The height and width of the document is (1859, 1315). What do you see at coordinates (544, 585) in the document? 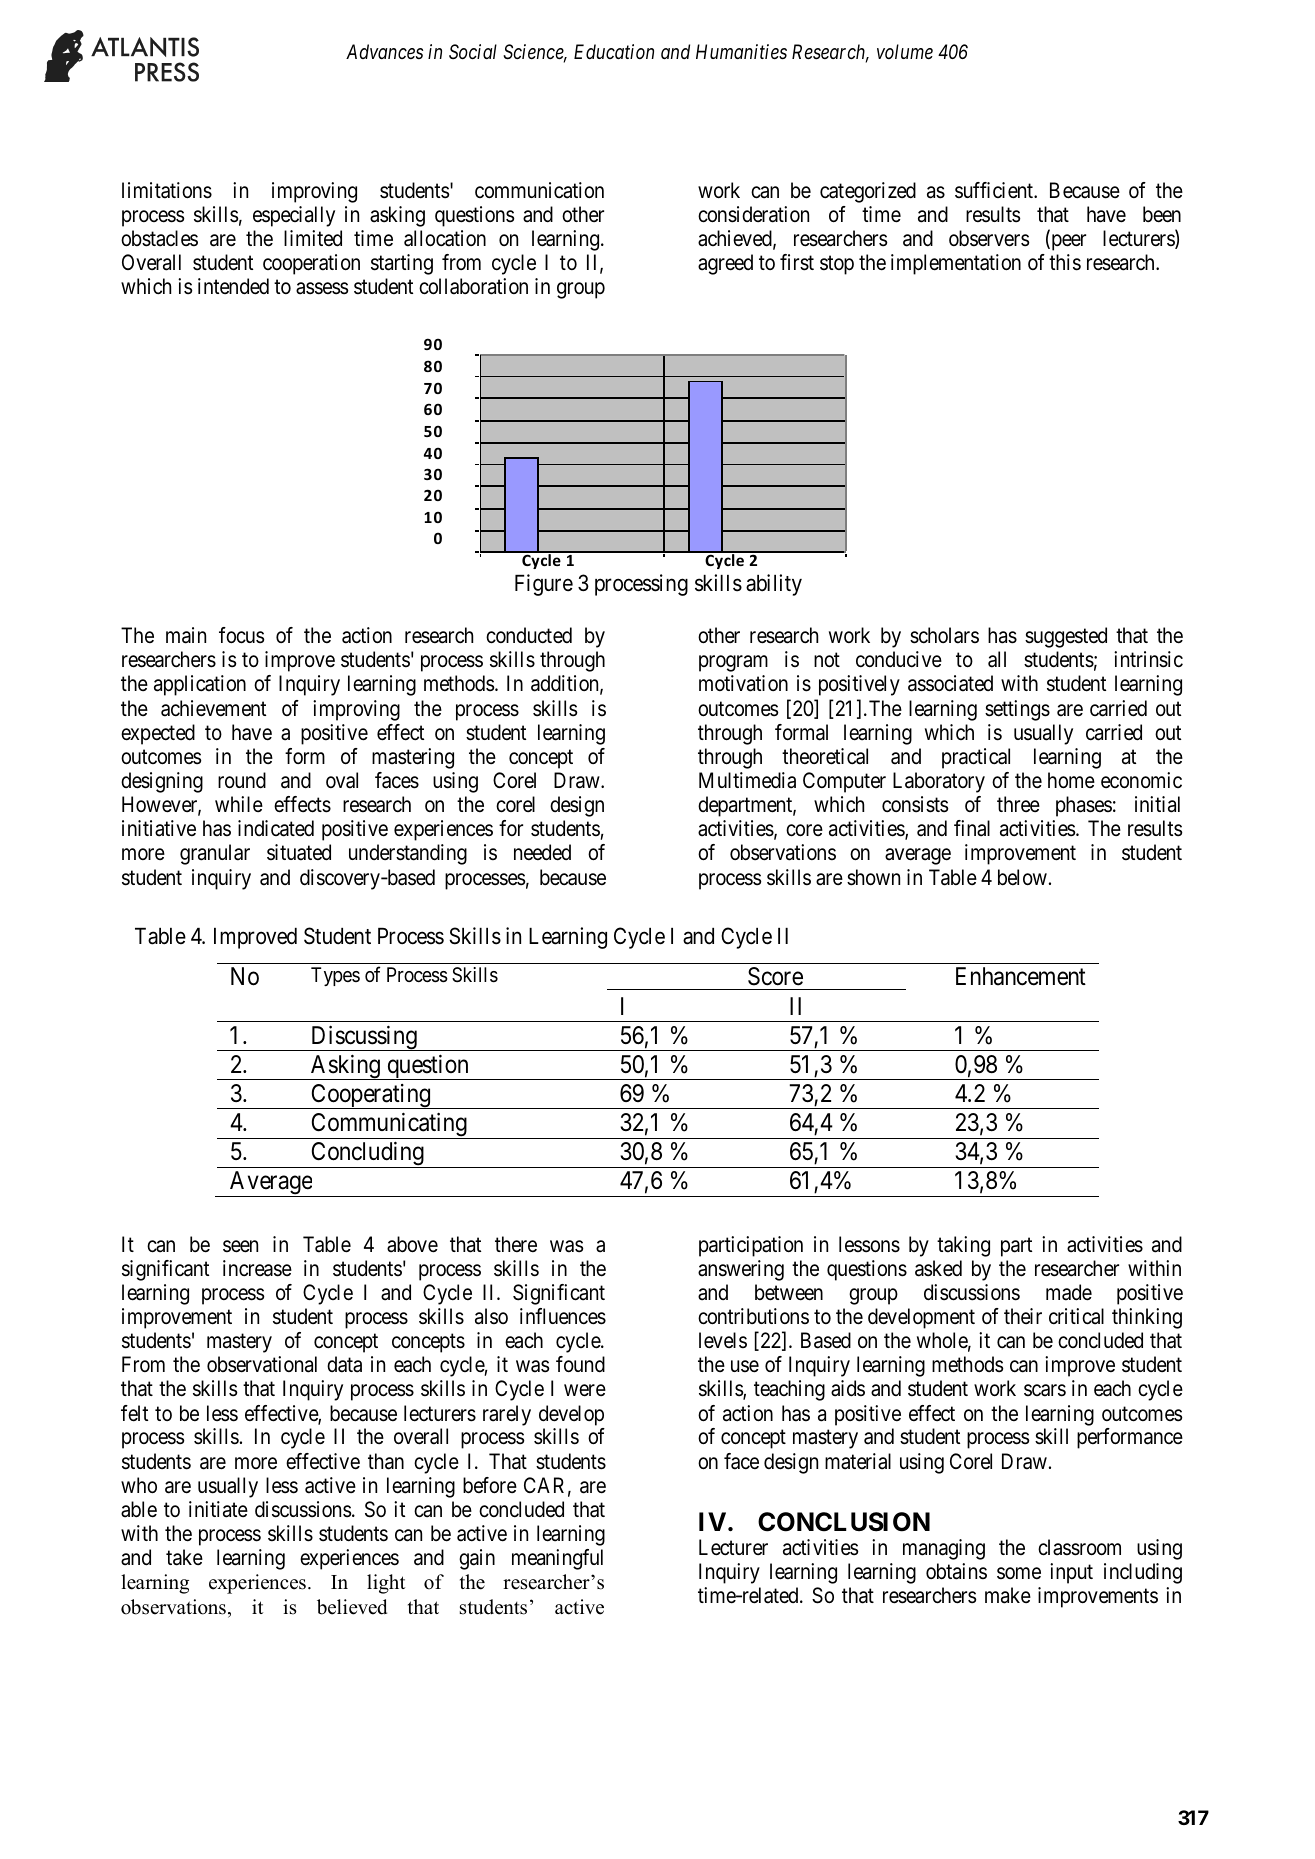
I see `Figure` at bounding box center [544, 585].
